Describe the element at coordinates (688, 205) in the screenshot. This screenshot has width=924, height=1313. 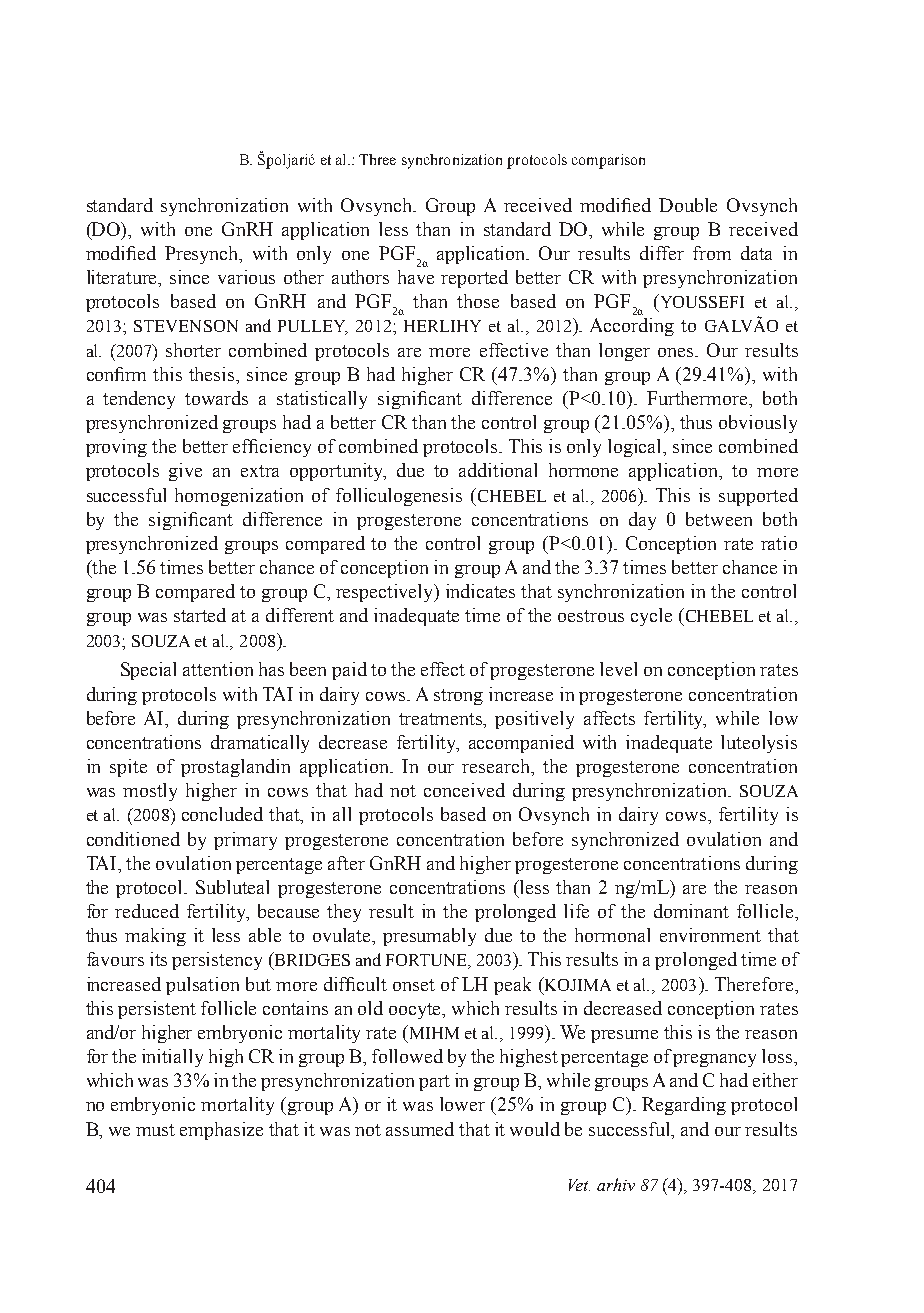
I see `Double` at that location.
